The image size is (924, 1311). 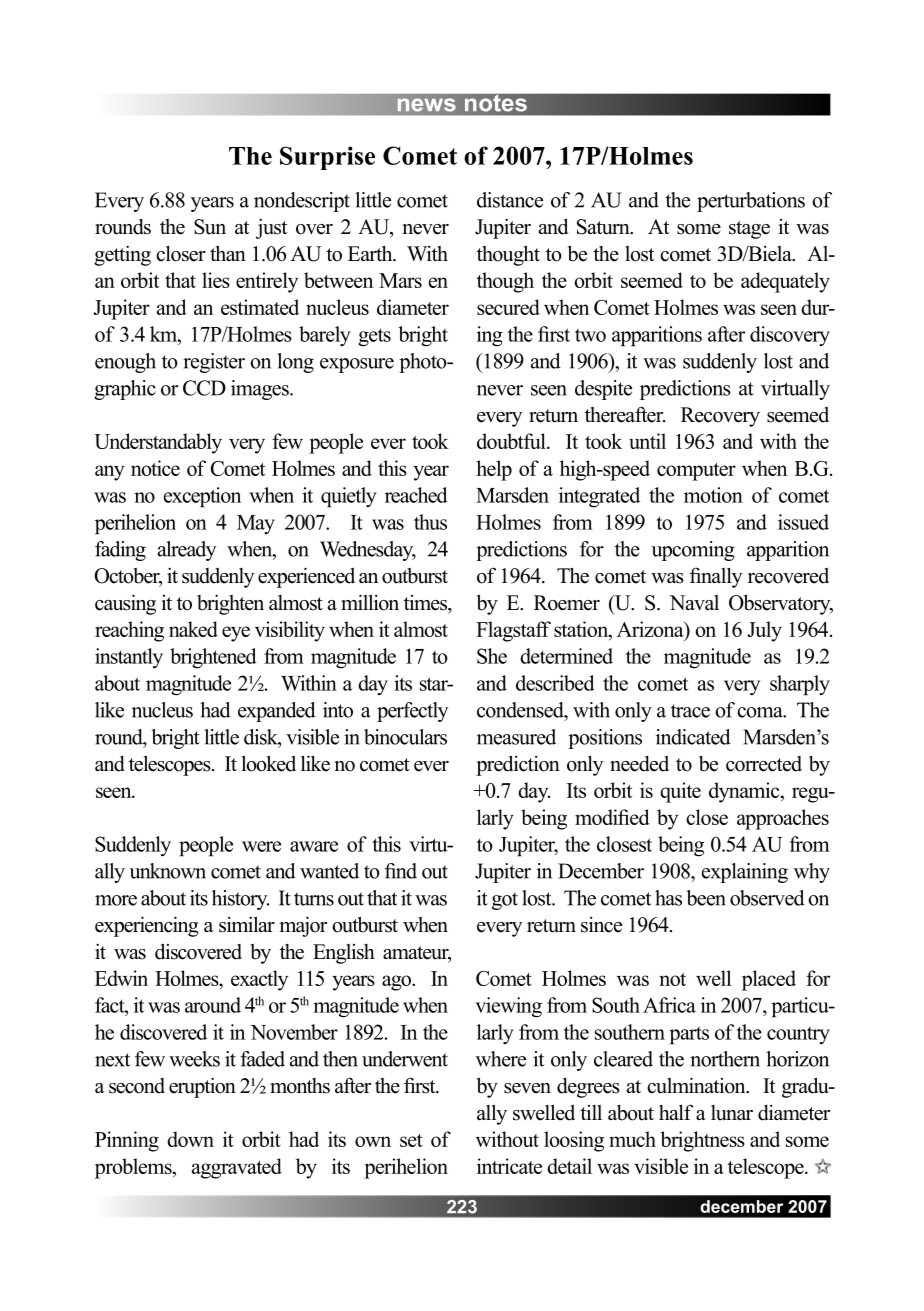 I want to click on got, so click(x=505, y=901).
